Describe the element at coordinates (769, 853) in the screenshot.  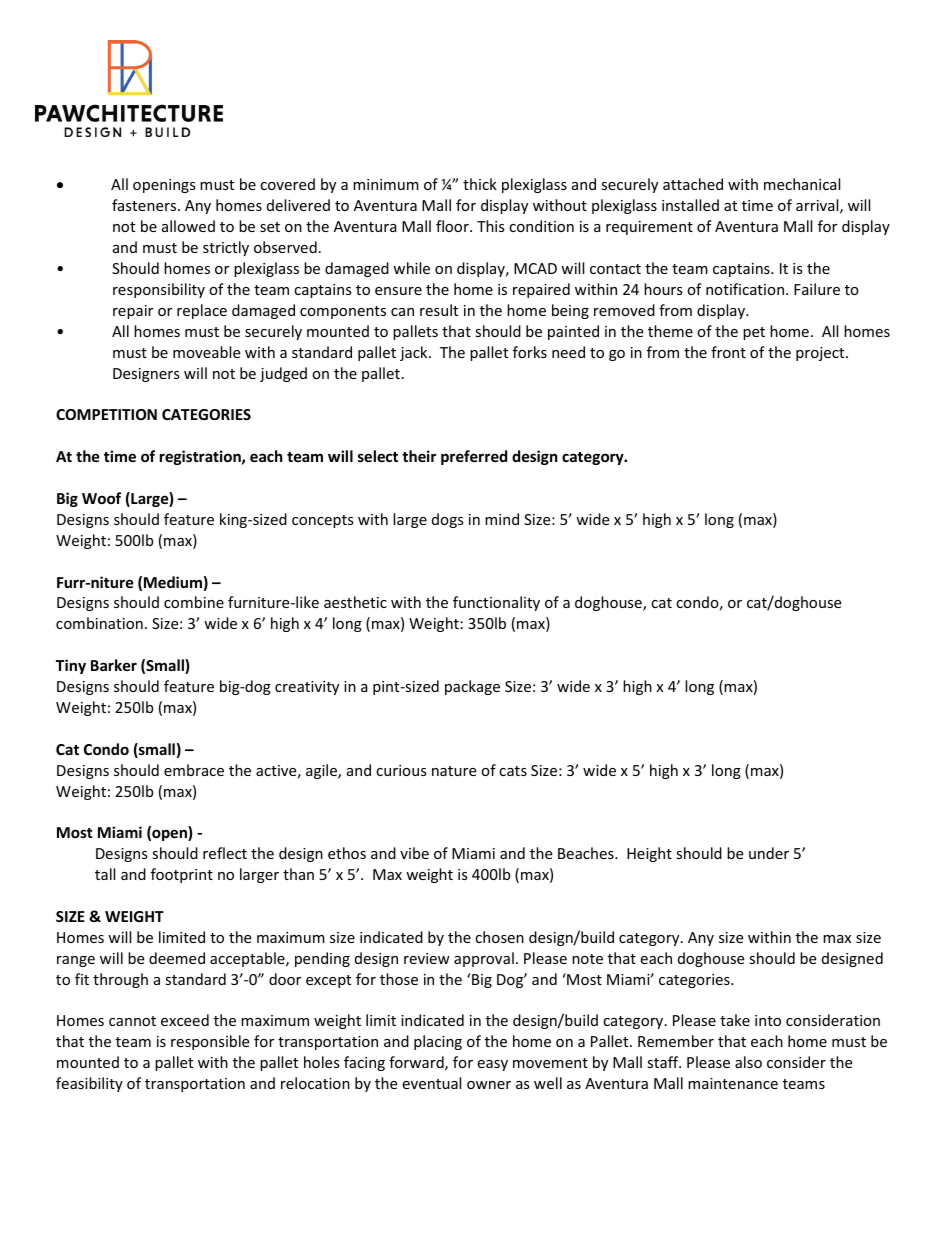
I see `under` at that location.
